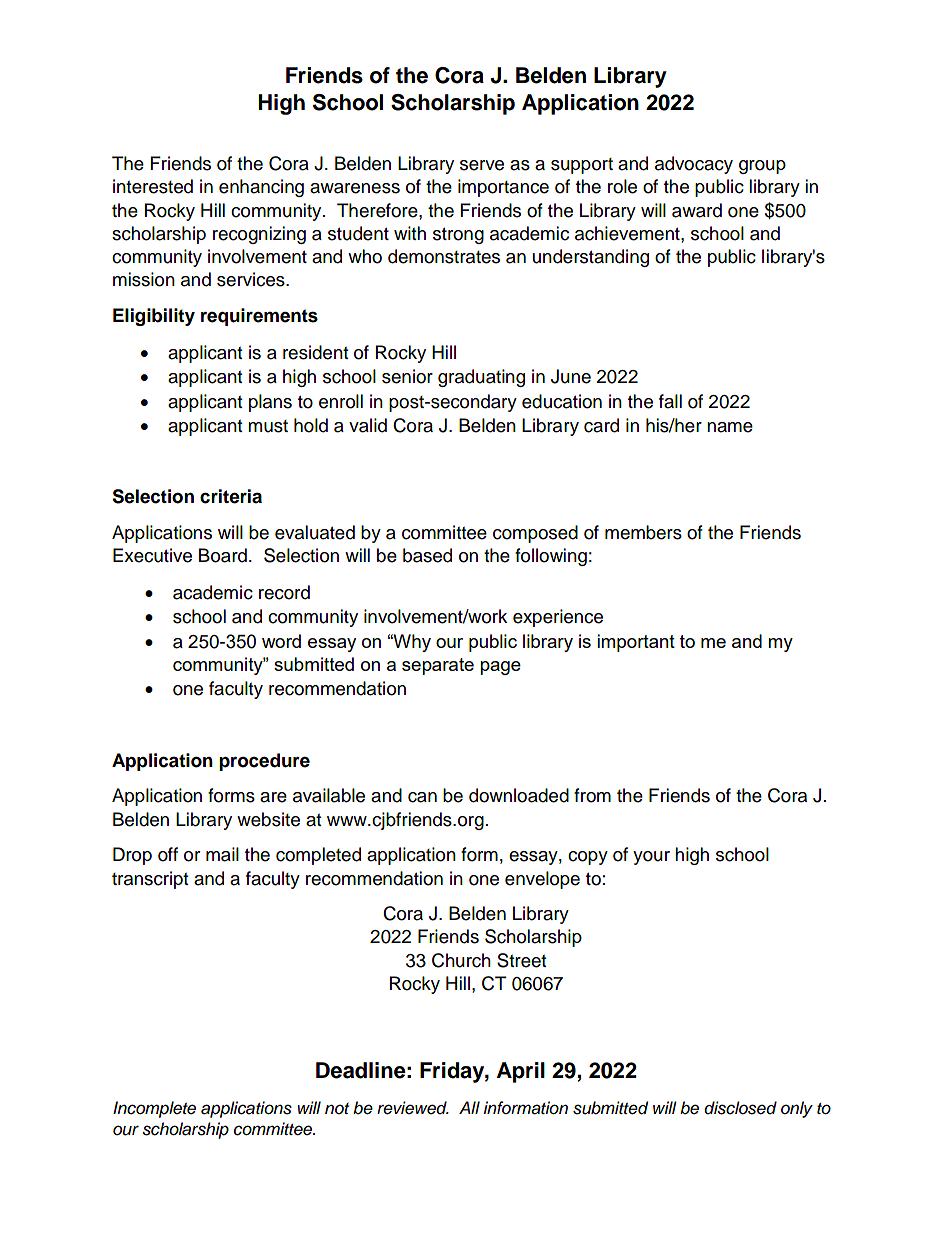 The width and height of the image is (952, 1233). Describe the element at coordinates (670, 401) in the image. I see `fall` at that location.
